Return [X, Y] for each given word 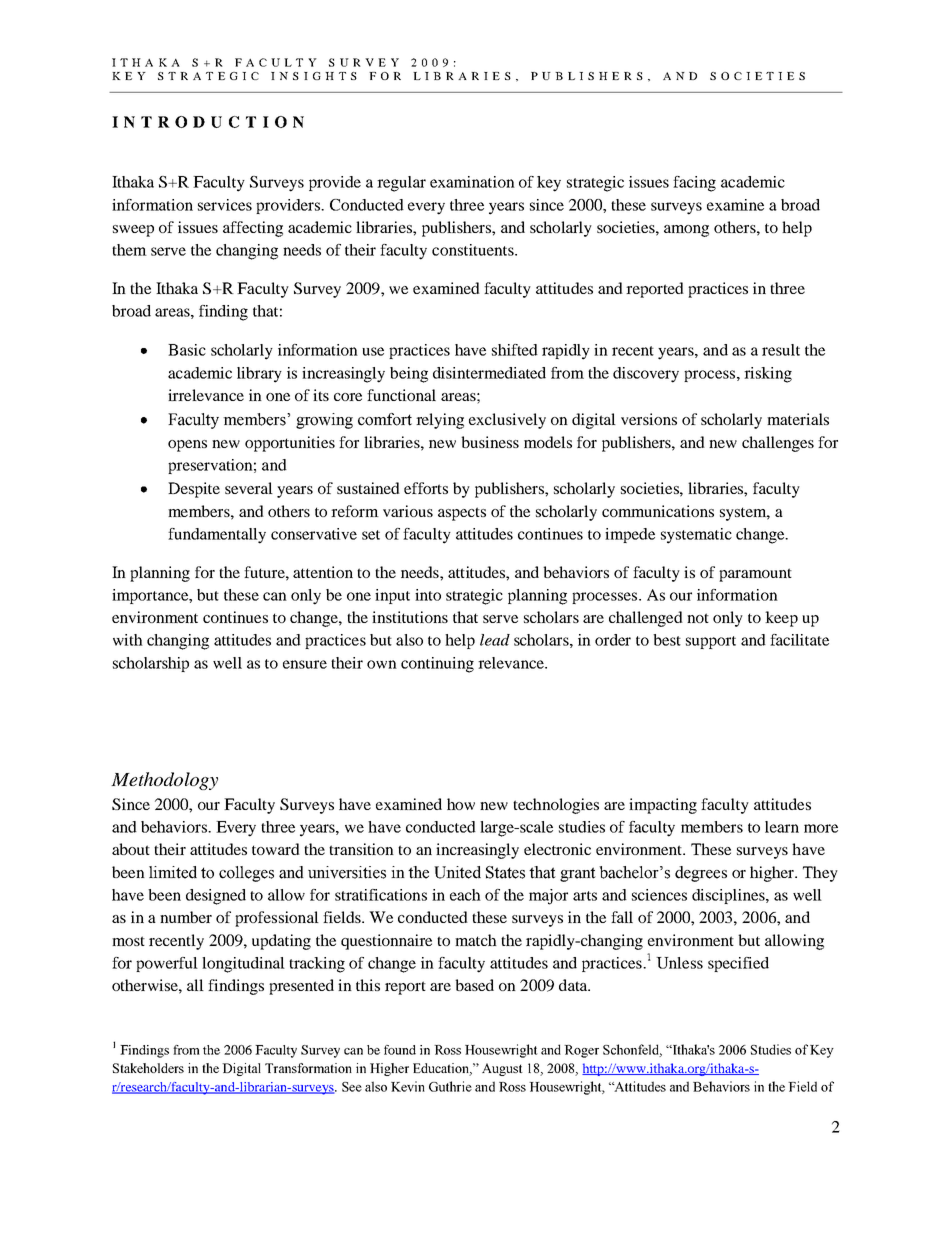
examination [472, 182]
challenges [778, 444]
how [461, 804]
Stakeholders [148, 1068]
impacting [663, 806]
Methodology [164, 781]
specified [738, 964]
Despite [194, 490]
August [502, 1069]
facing [694, 184]
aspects [462, 514]
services [225, 205]
